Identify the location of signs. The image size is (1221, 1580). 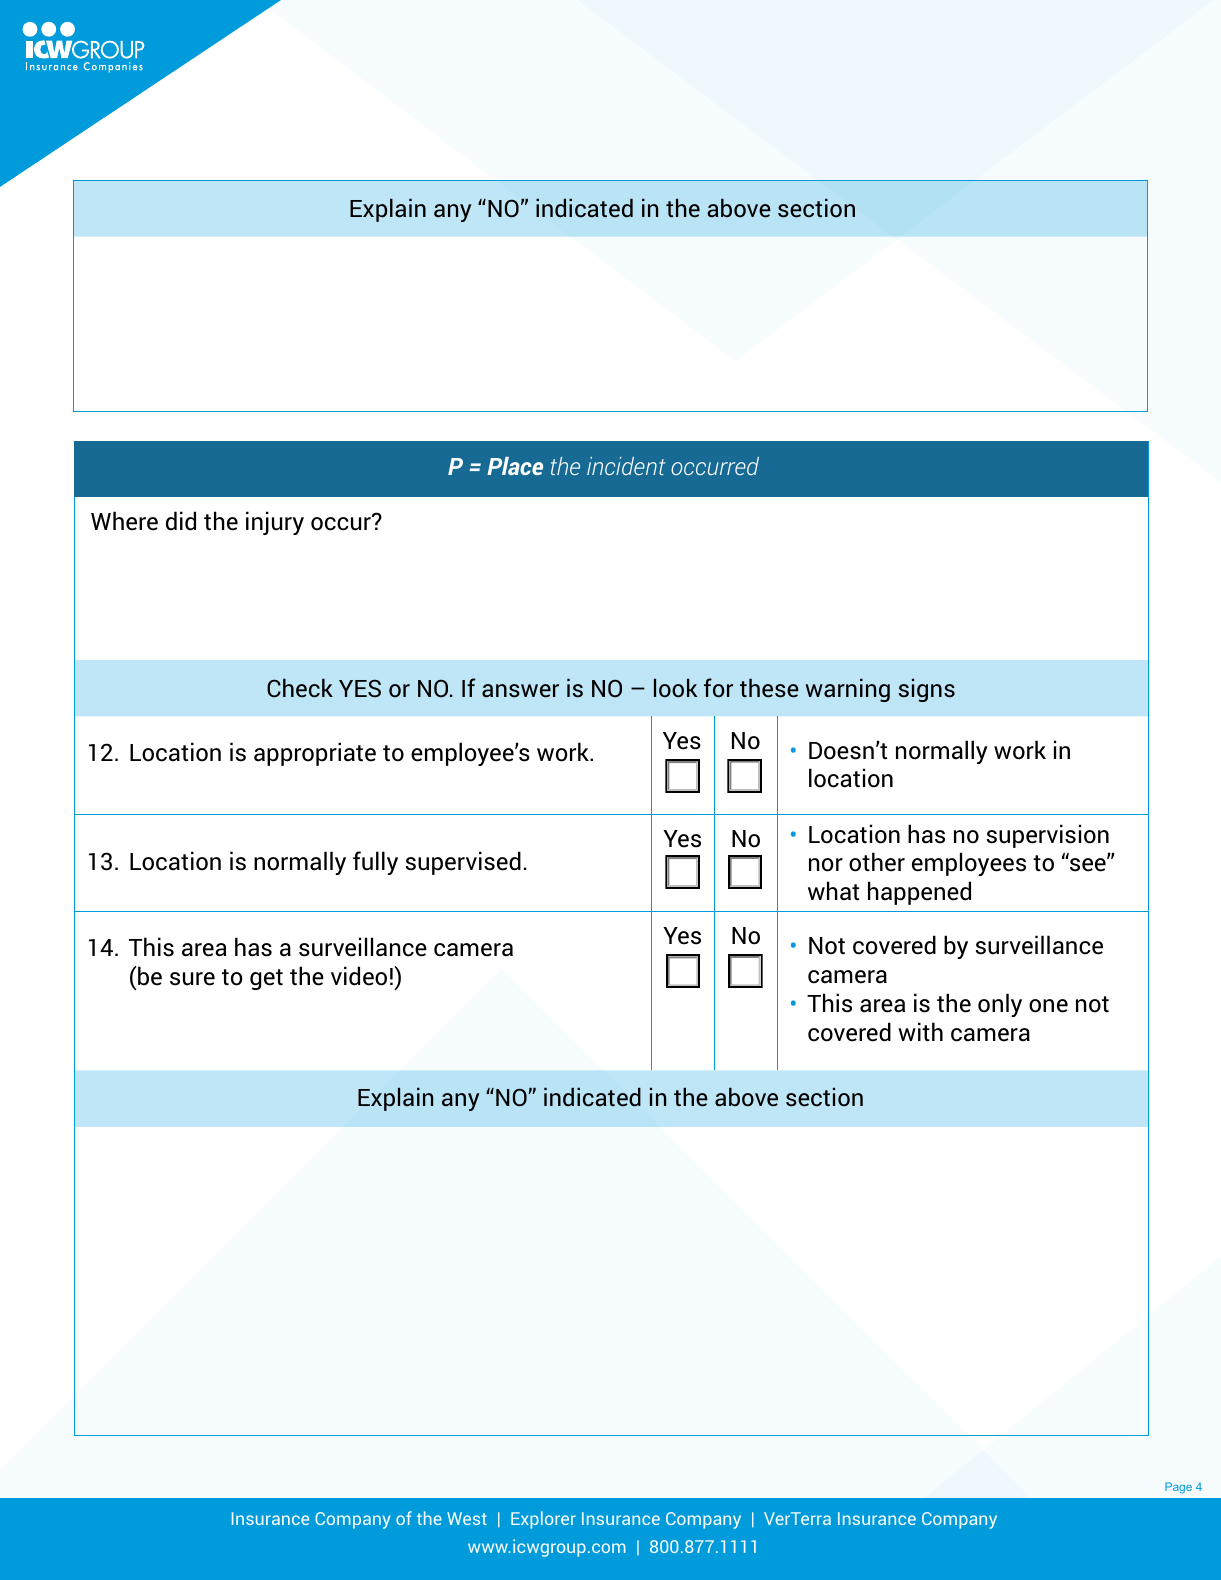
(927, 690).
